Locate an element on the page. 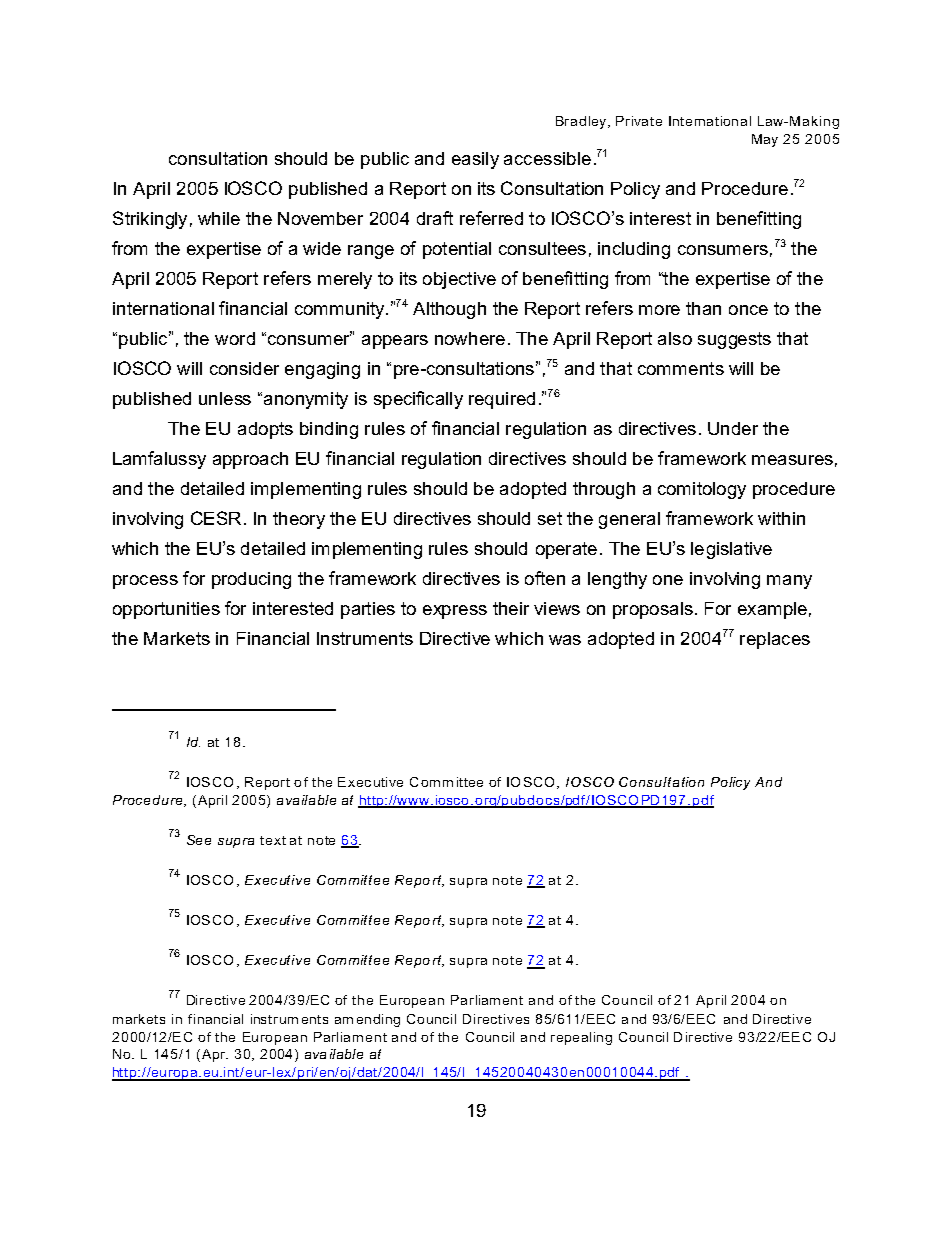 This image has height=1233, width=952. May is located at coordinates (765, 140).
